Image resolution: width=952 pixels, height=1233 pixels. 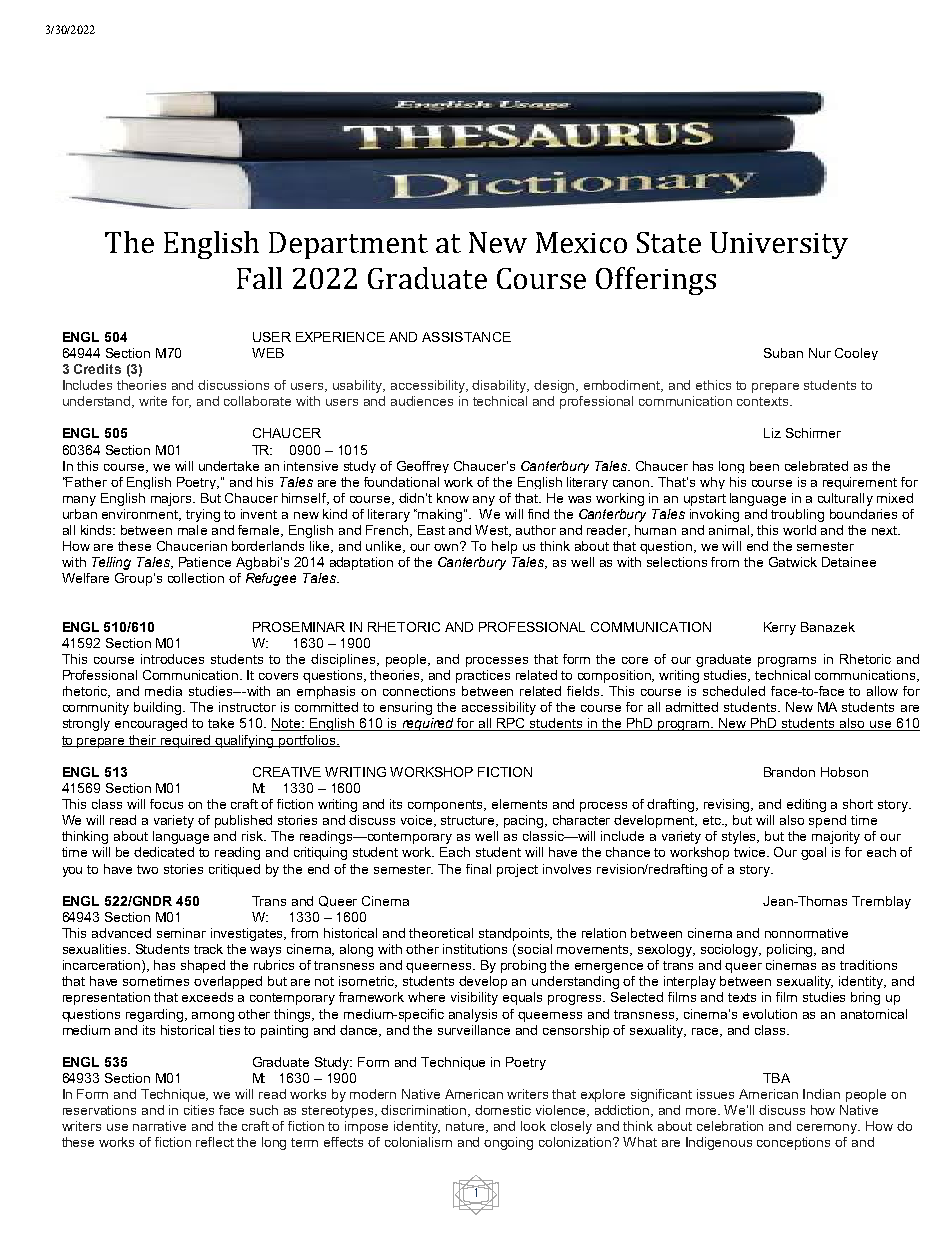 I want to click on ceremony, so click(x=828, y=1129).
